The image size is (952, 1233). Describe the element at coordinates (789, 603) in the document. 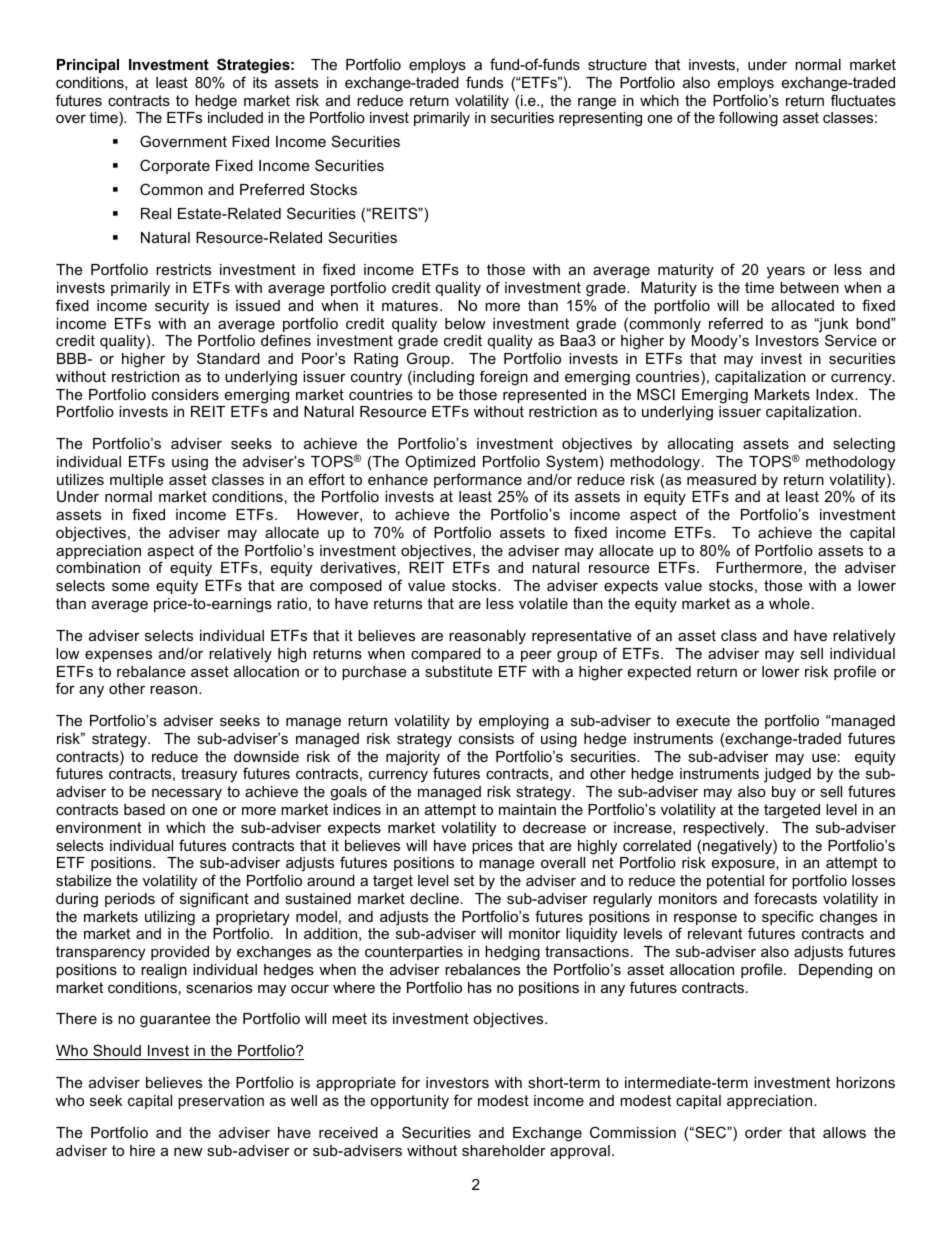

I see `whole` at that location.
